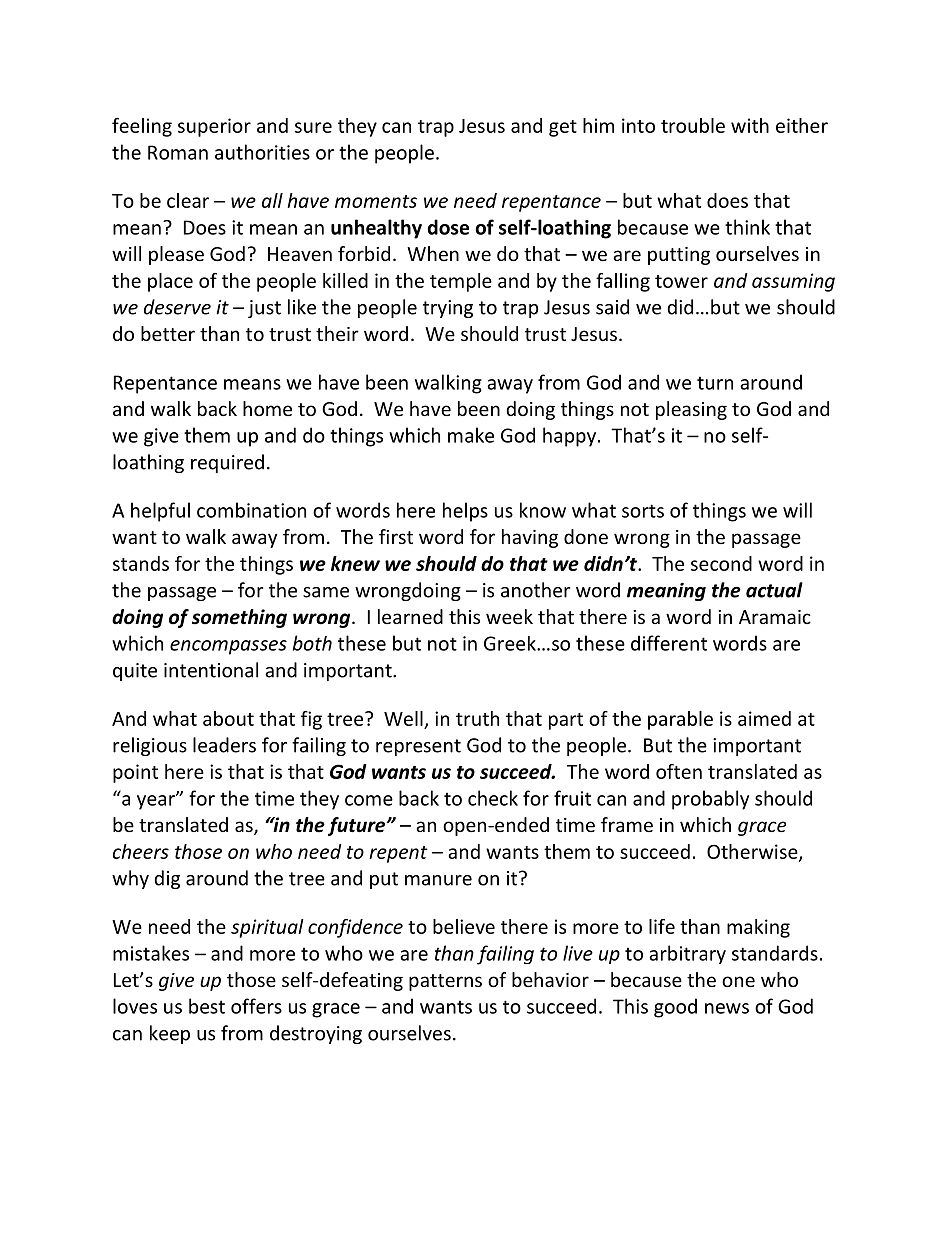 The height and width of the page is (1233, 952). What do you see at coordinates (178, 152) in the page?
I see `Roman` at bounding box center [178, 152].
